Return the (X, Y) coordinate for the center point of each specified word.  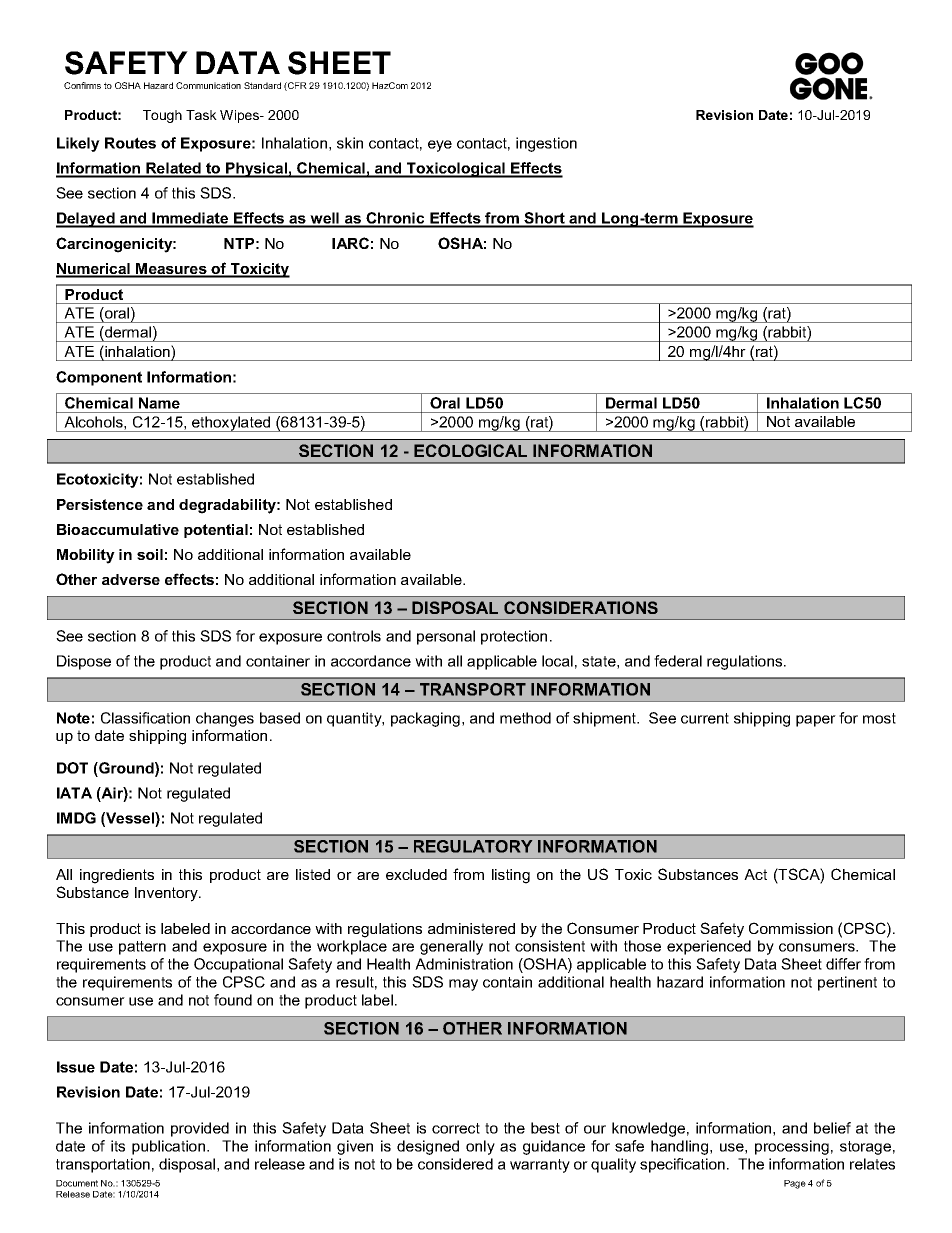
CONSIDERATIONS (581, 607)
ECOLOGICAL (470, 450)
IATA (74, 793)
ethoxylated (231, 424)
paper (816, 721)
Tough (162, 116)
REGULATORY (473, 846)
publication (170, 1147)
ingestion (546, 144)
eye (440, 146)
